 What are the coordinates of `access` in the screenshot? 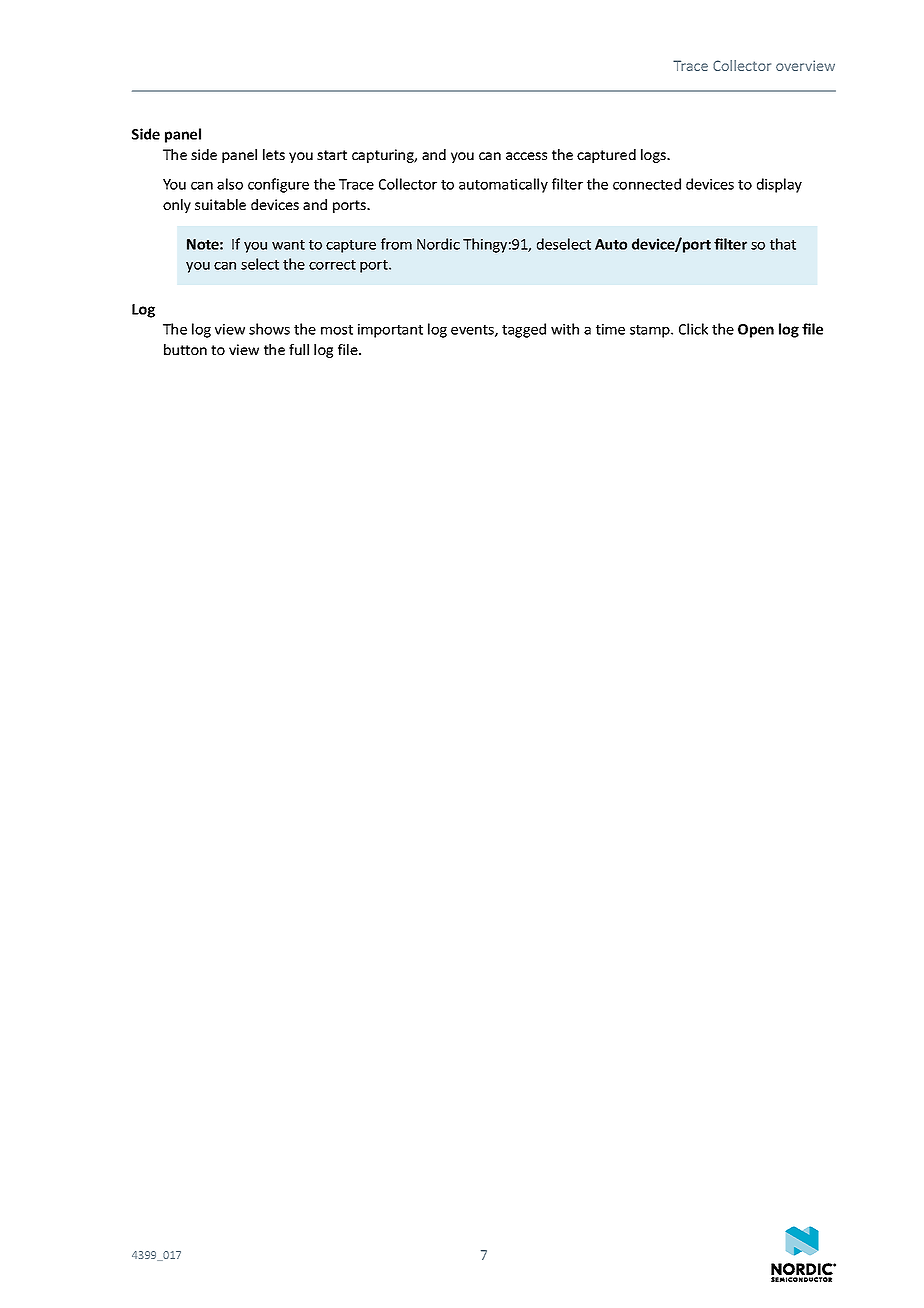 It's located at (526, 156).
